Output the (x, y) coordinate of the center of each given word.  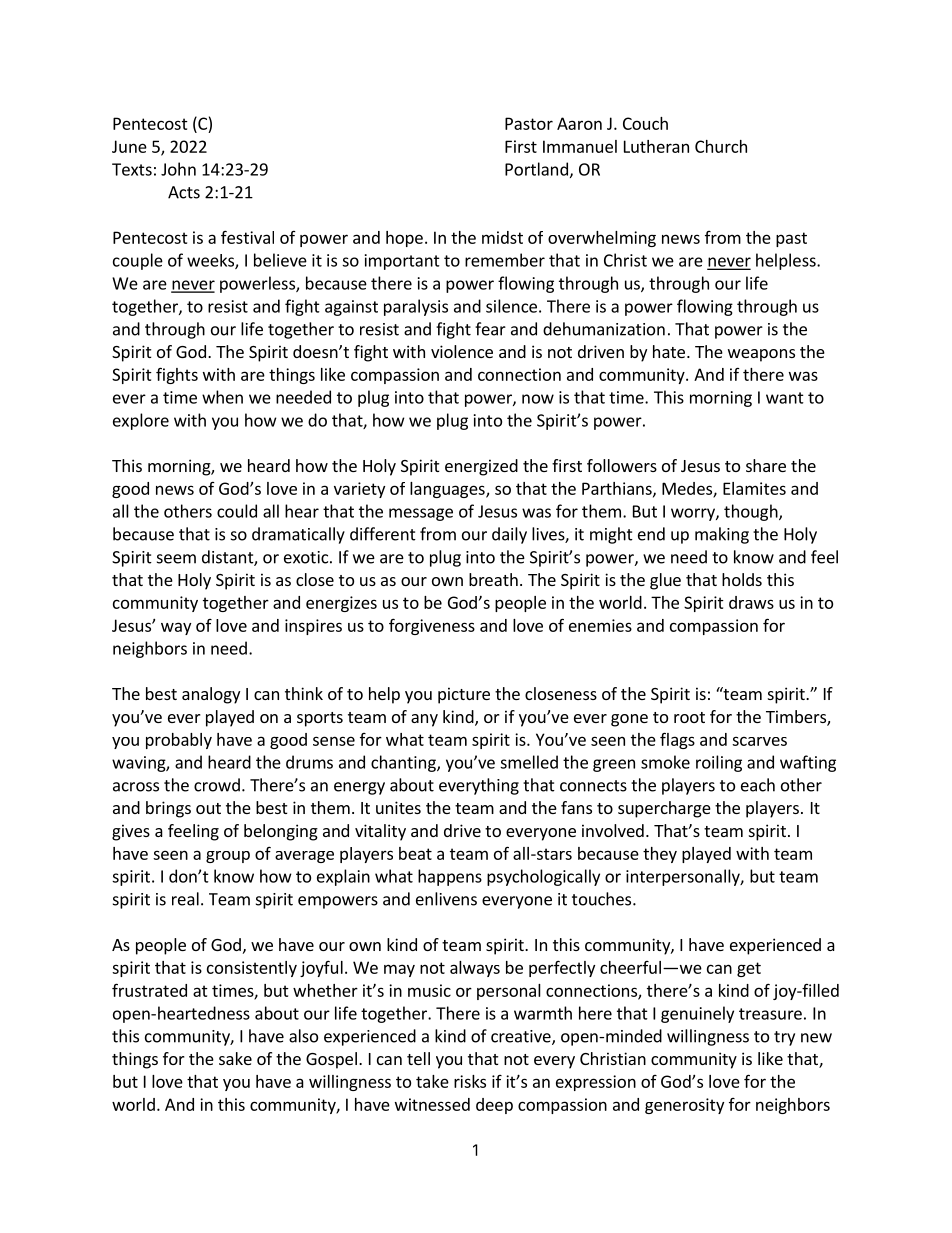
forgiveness (432, 626)
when (222, 397)
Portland (536, 169)
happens (450, 877)
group (228, 857)
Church (721, 146)
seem (176, 559)
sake (235, 1058)
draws (751, 602)
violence (462, 351)
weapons (761, 355)
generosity (684, 1106)
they (660, 855)
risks (470, 1081)
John (178, 169)
